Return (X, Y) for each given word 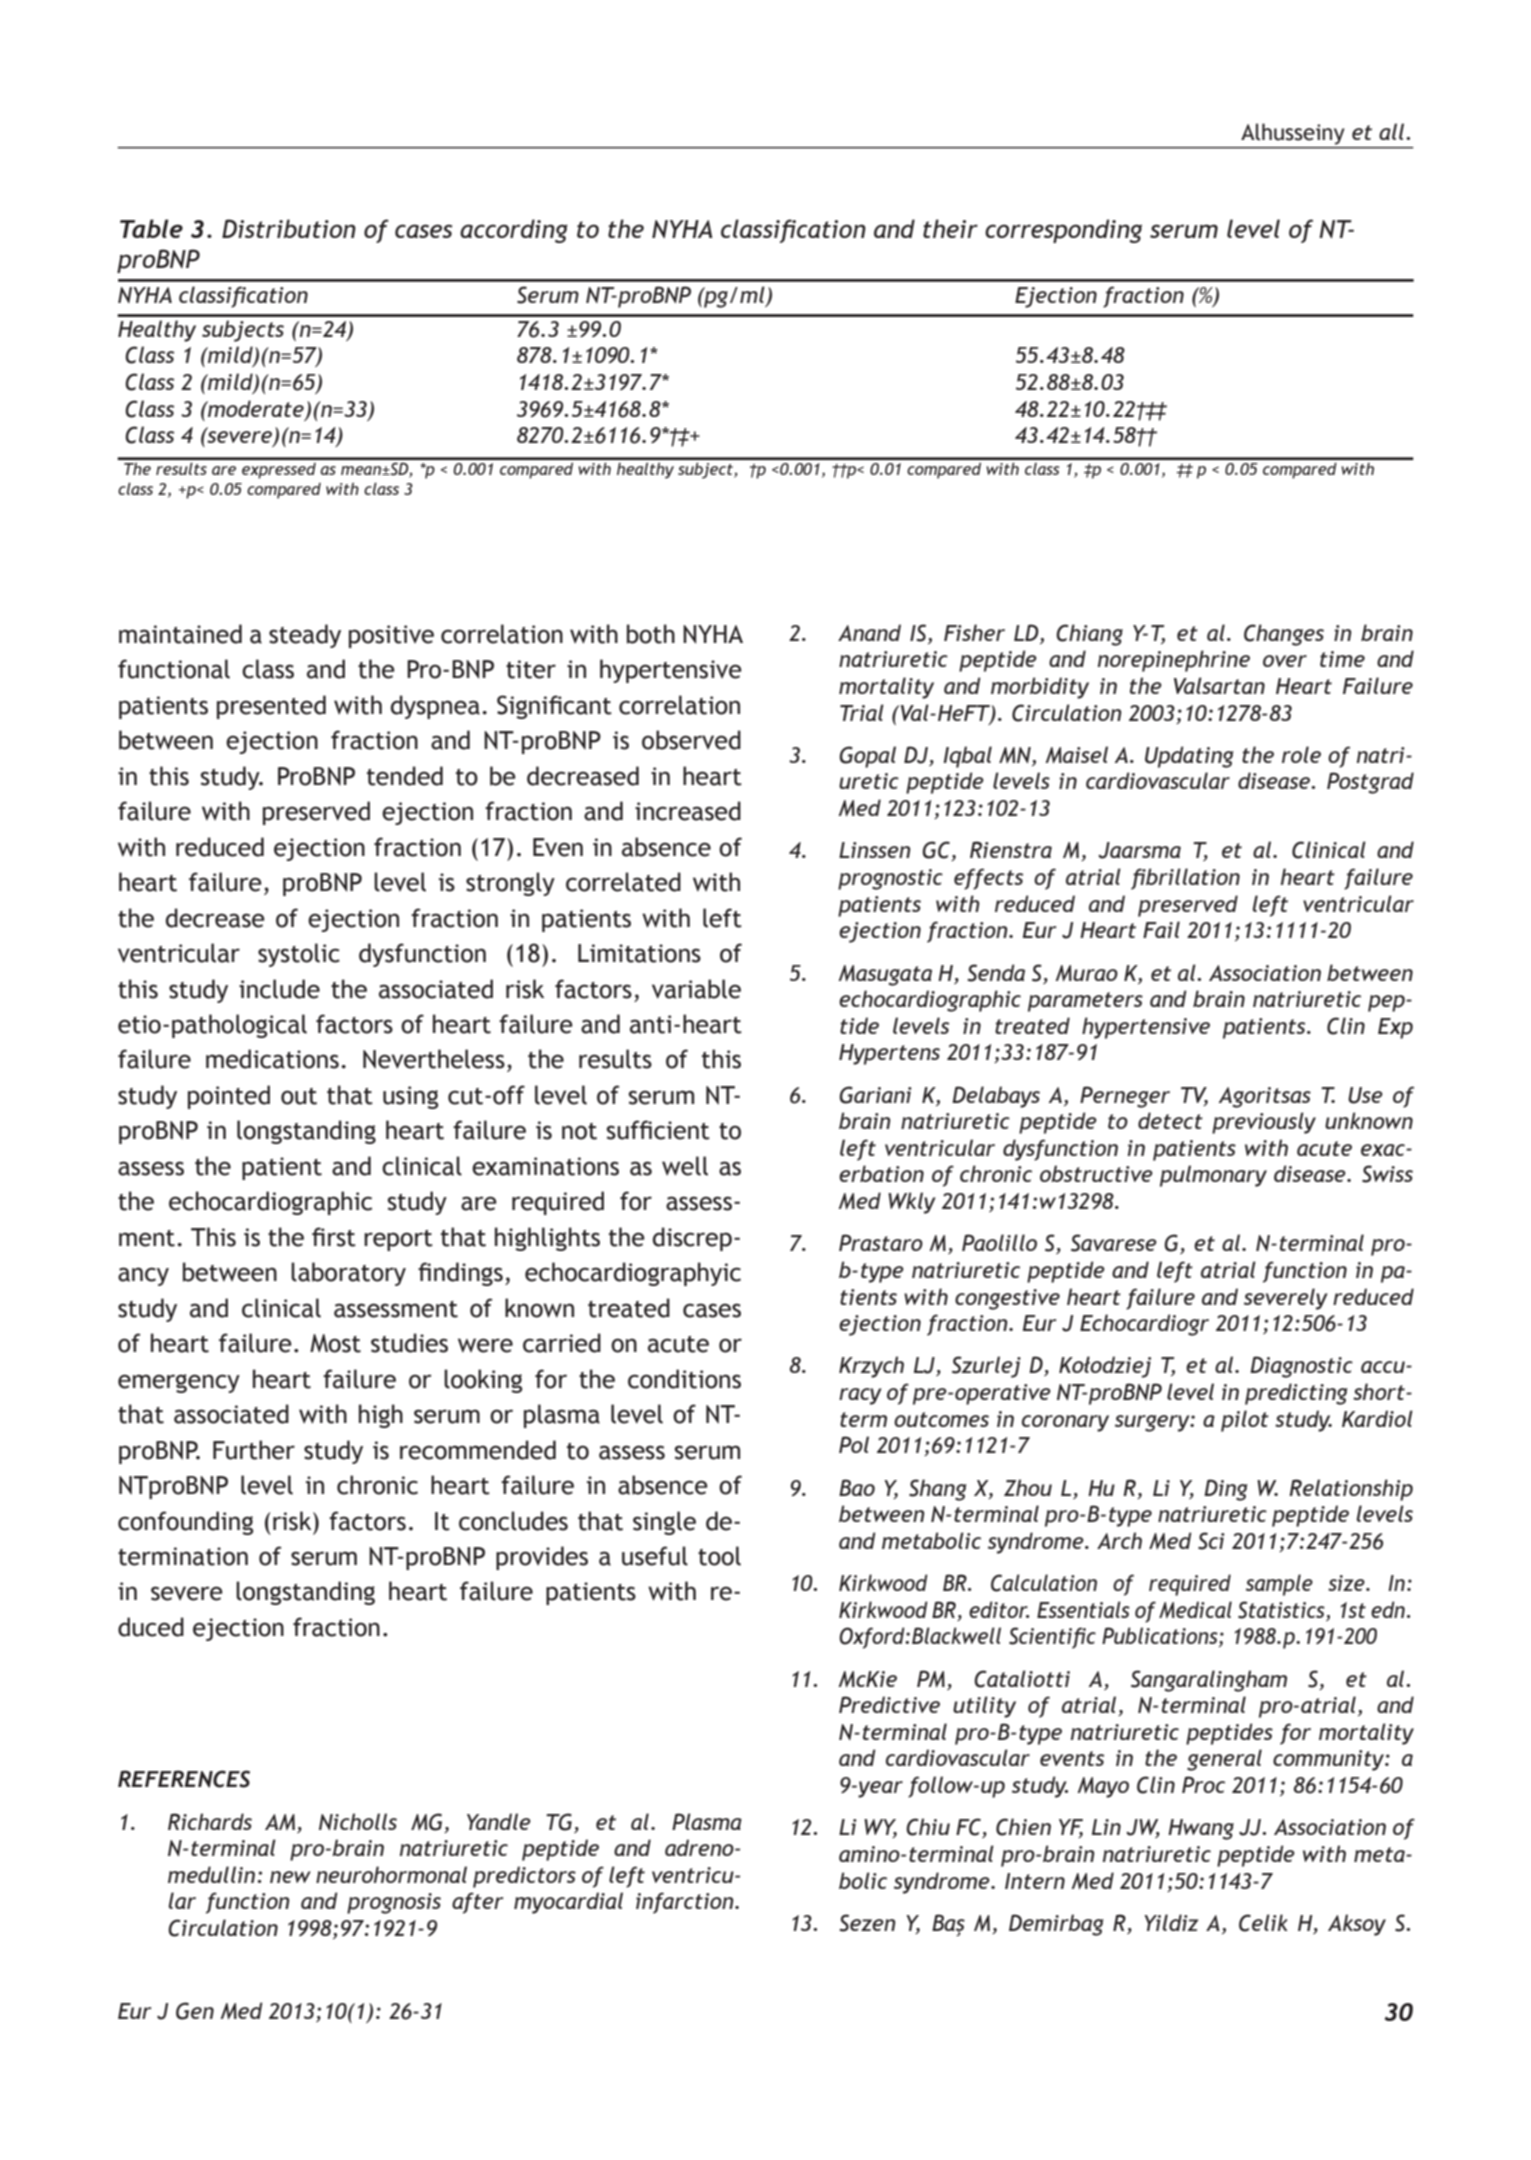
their (950, 228)
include (279, 989)
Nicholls (358, 1821)
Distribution (289, 228)
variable (696, 989)
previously (1264, 1123)
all (1393, 131)
